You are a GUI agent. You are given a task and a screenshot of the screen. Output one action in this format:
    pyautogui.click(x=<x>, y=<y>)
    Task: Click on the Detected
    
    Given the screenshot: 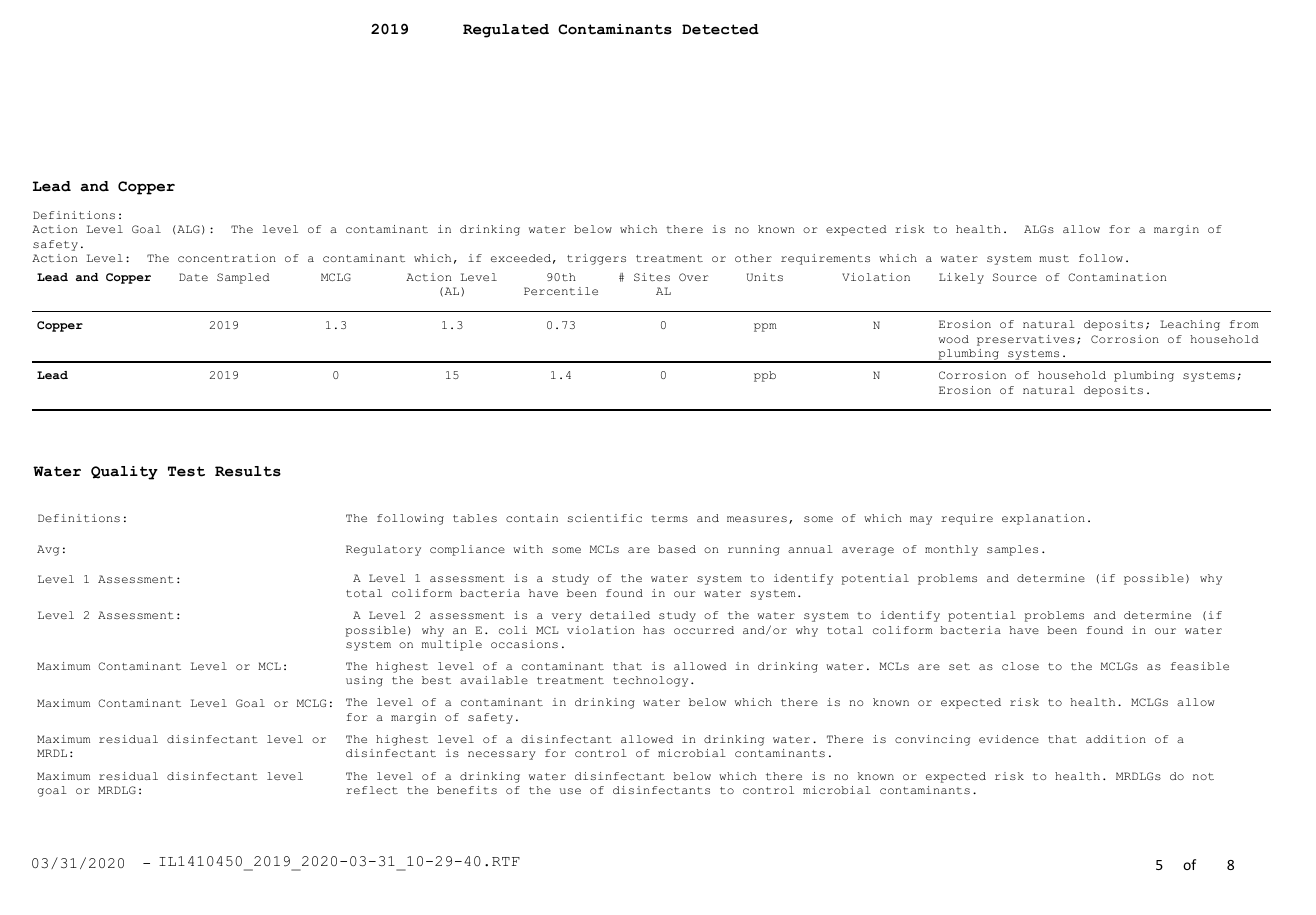 What is the action you would take?
    pyautogui.click(x=720, y=29)
